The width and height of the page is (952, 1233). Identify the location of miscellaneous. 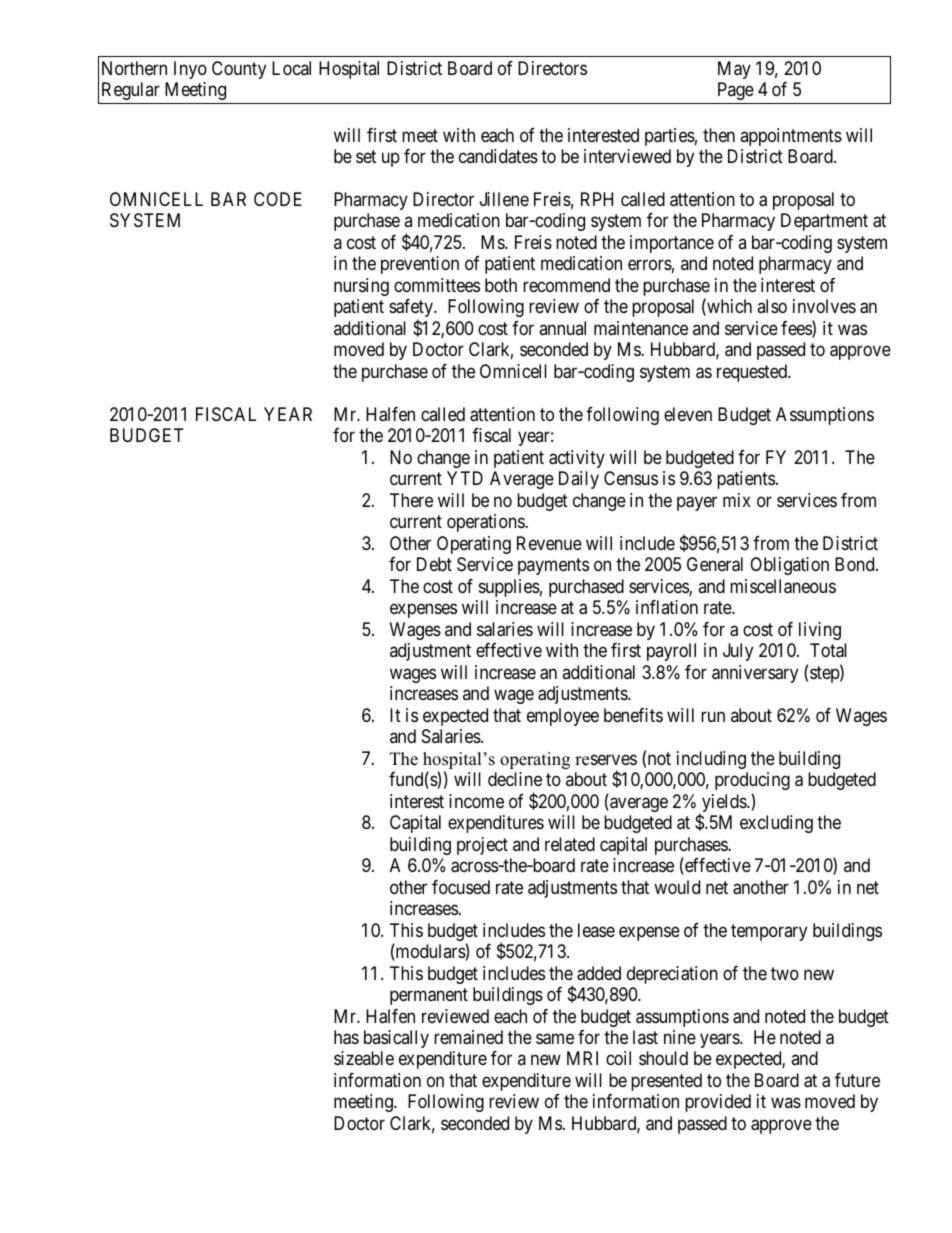
(783, 586).
